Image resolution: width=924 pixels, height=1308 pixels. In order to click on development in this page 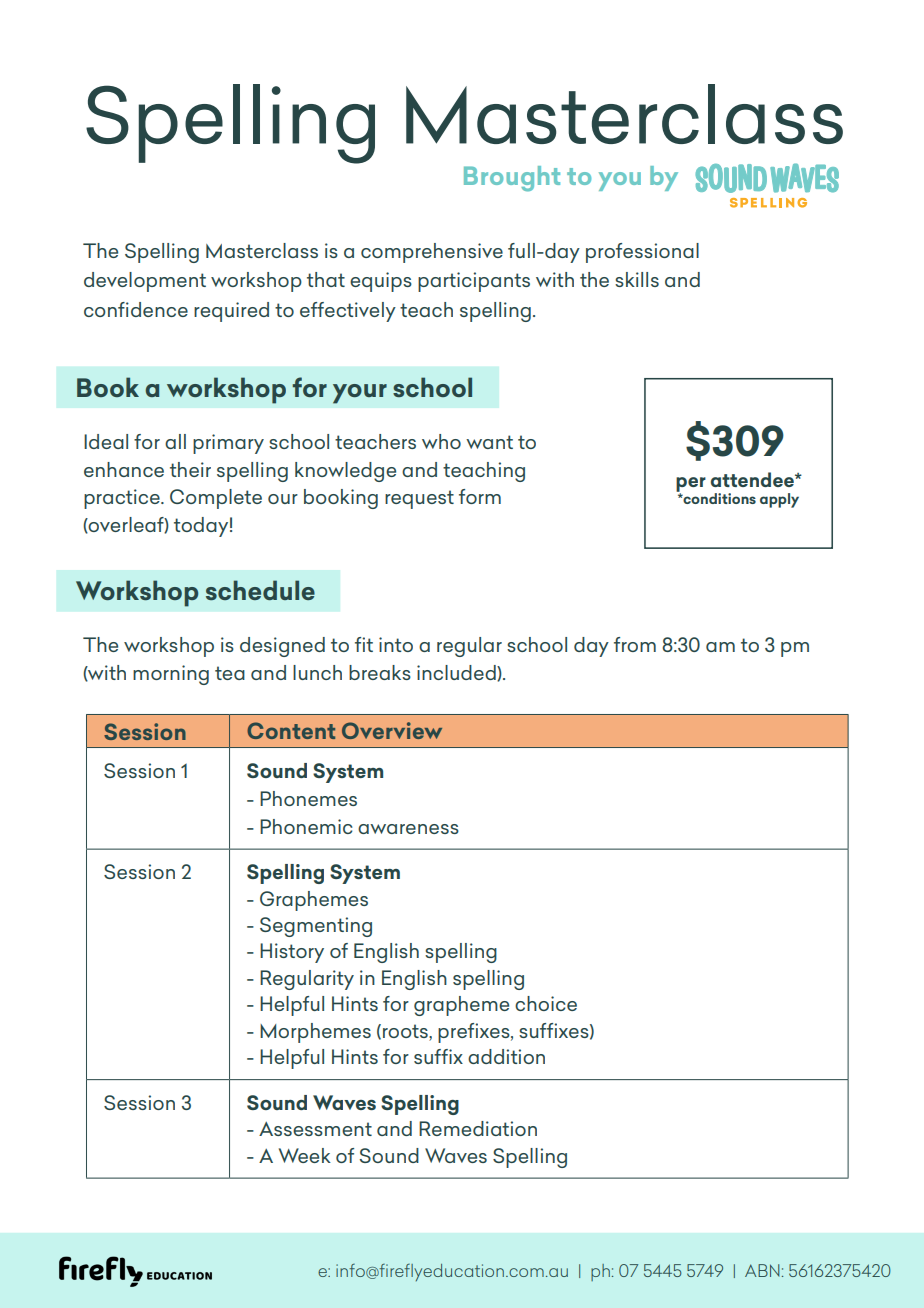, I will do `click(145, 282)`.
